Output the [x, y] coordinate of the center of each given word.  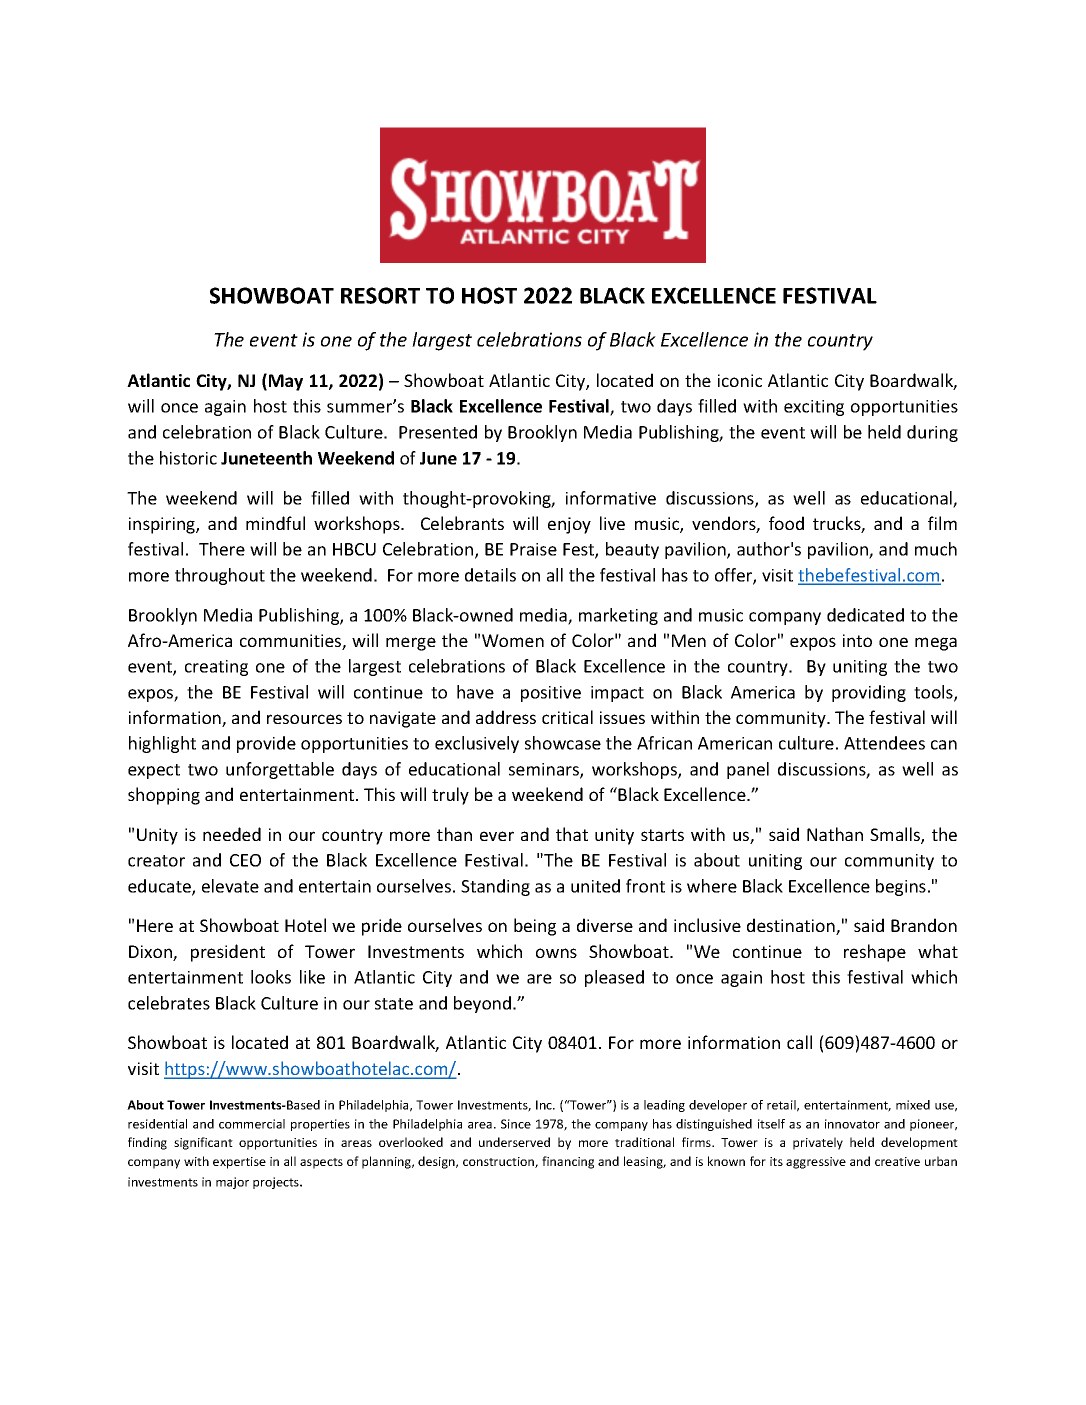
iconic [740, 380]
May [286, 382]
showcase [563, 743]
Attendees [884, 743]
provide [266, 744]
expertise [239, 1163]
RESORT [380, 295]
